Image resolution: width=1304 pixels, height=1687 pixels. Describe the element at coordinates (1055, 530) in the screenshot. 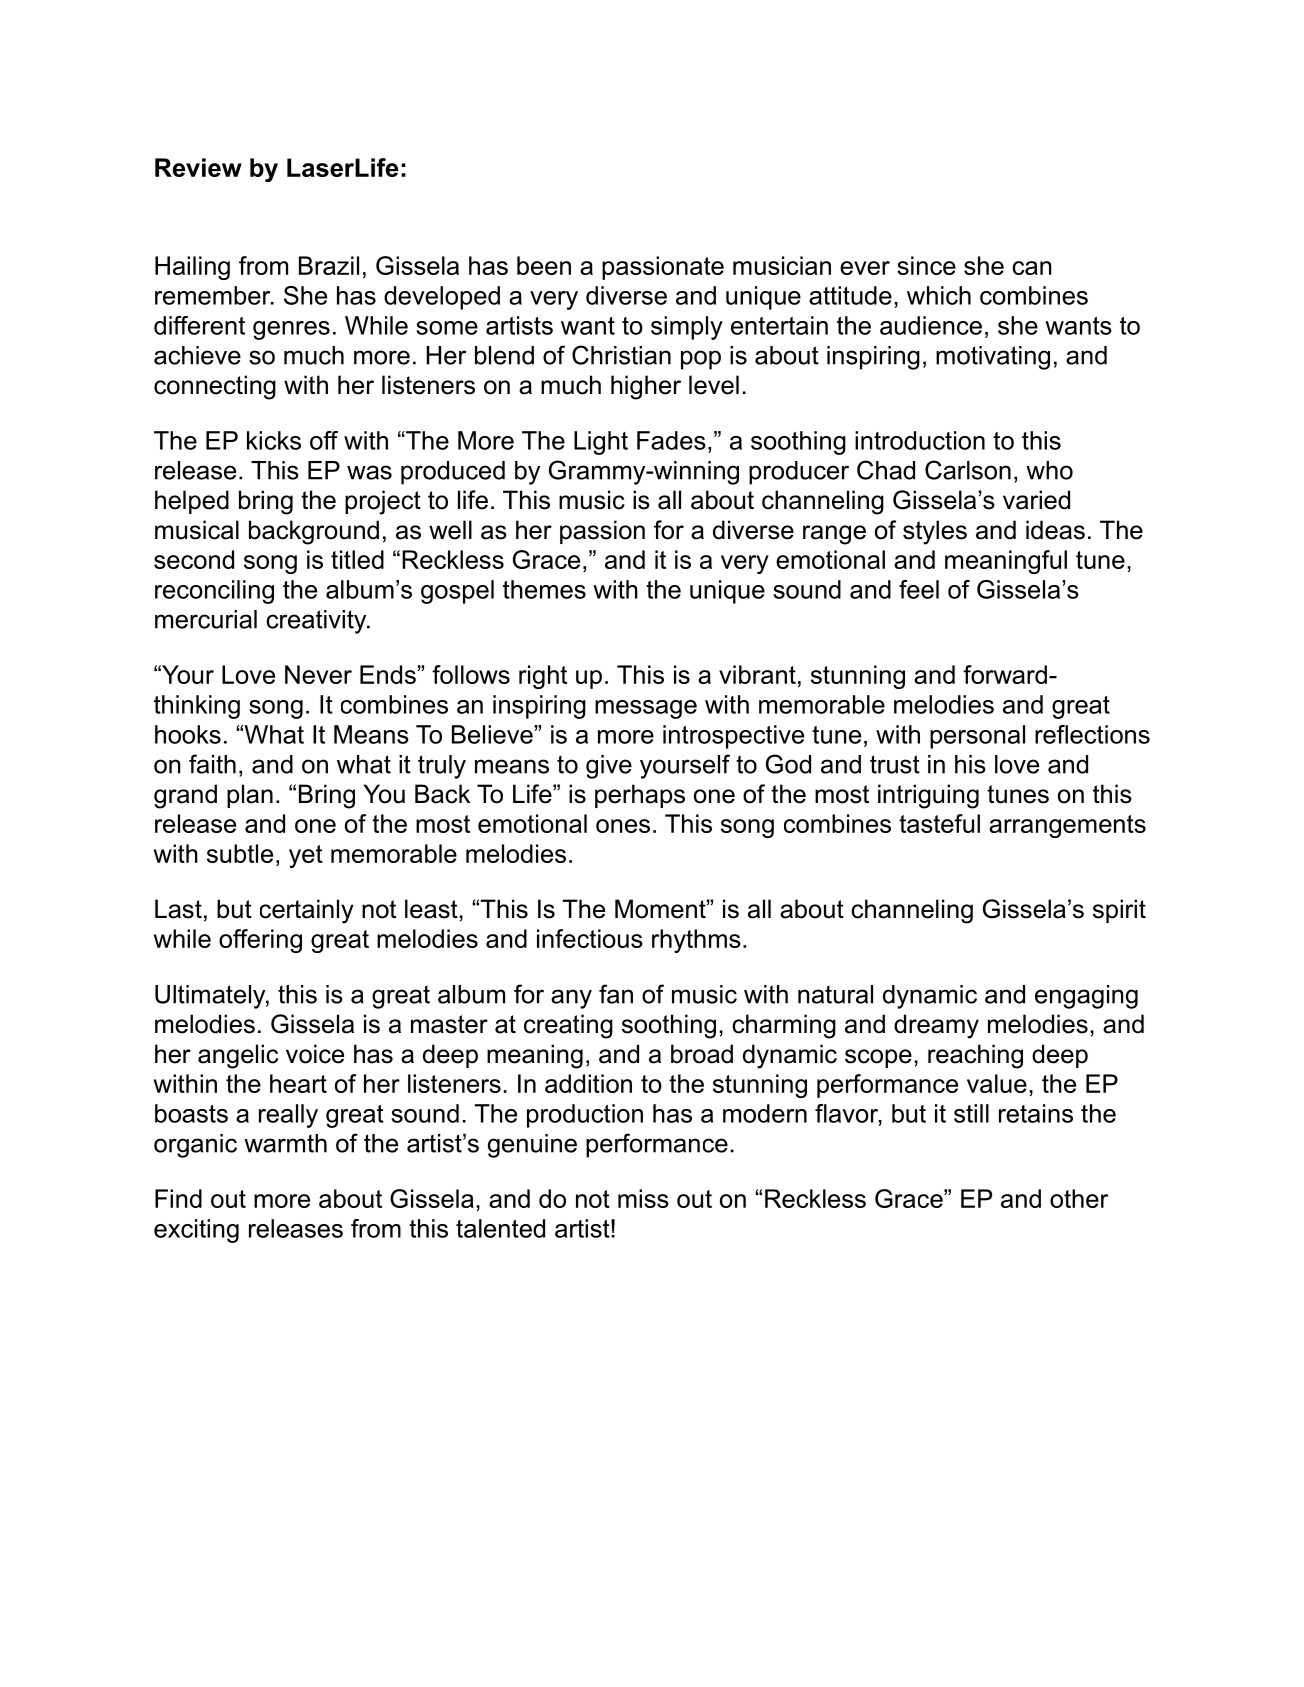

I see `ideas` at that location.
